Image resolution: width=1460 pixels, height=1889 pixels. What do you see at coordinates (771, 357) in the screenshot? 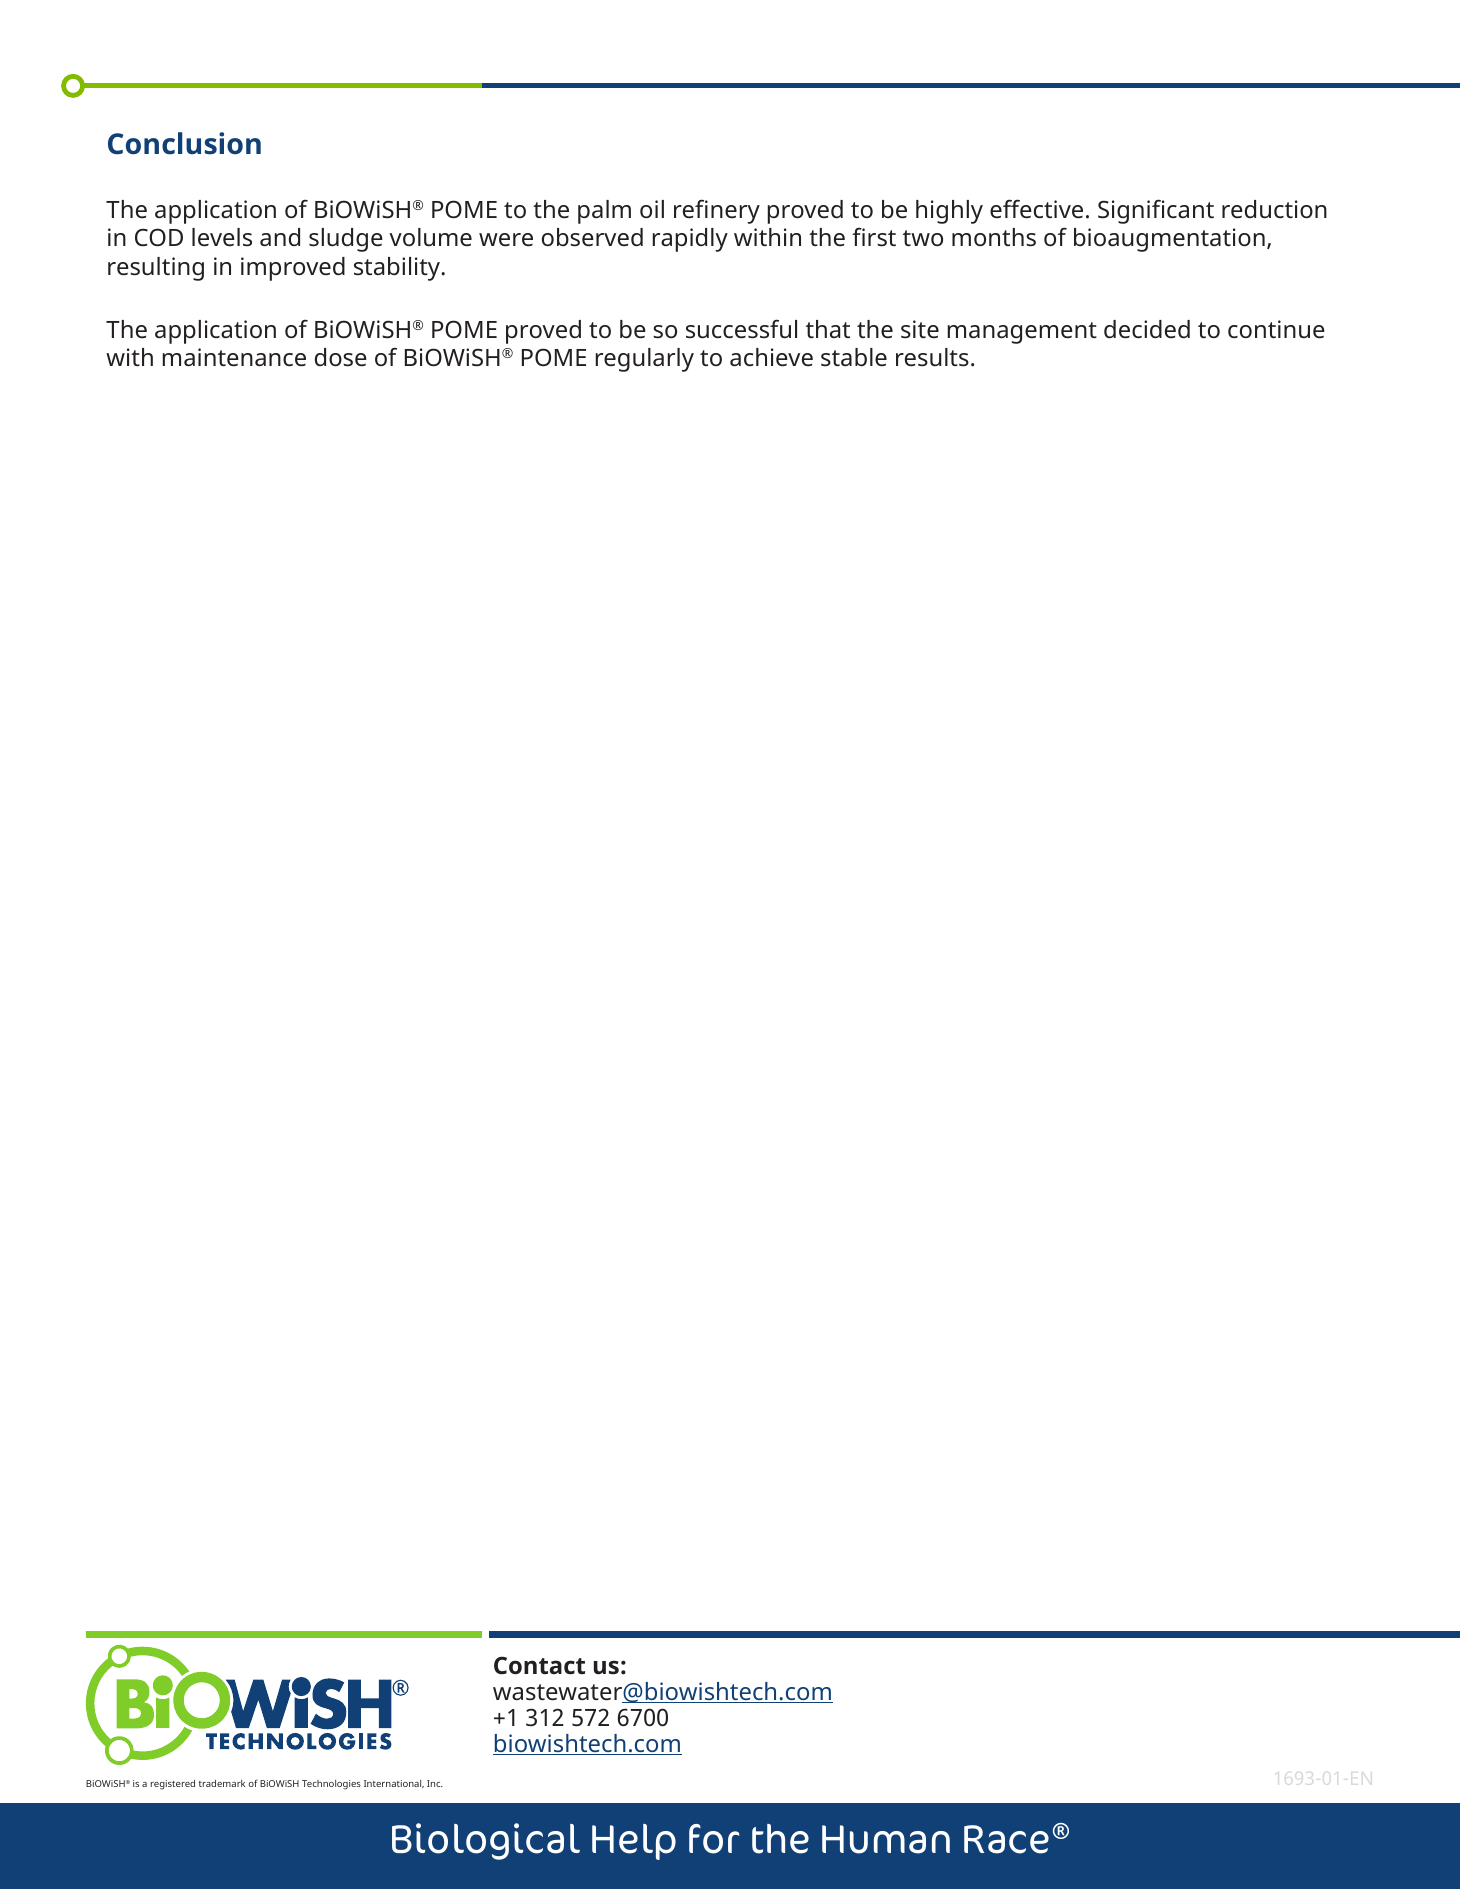
I see `achieve` at bounding box center [771, 357].
